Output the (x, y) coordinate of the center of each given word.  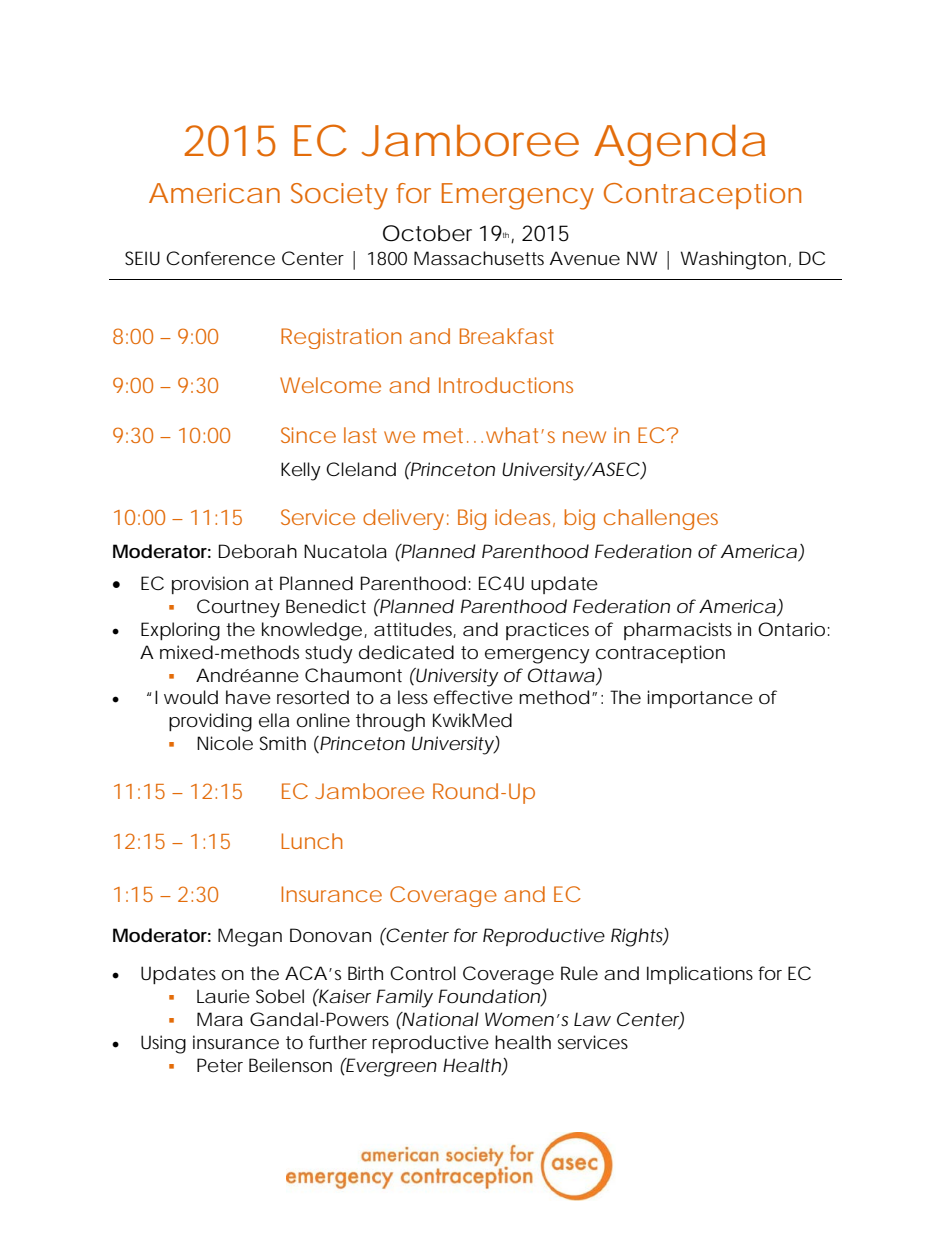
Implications (700, 975)
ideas (525, 518)
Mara (220, 1019)
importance (700, 699)
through (390, 722)
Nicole (225, 743)
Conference (220, 258)
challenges (661, 519)
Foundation (489, 996)
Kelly (301, 471)
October (427, 233)
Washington (733, 260)
